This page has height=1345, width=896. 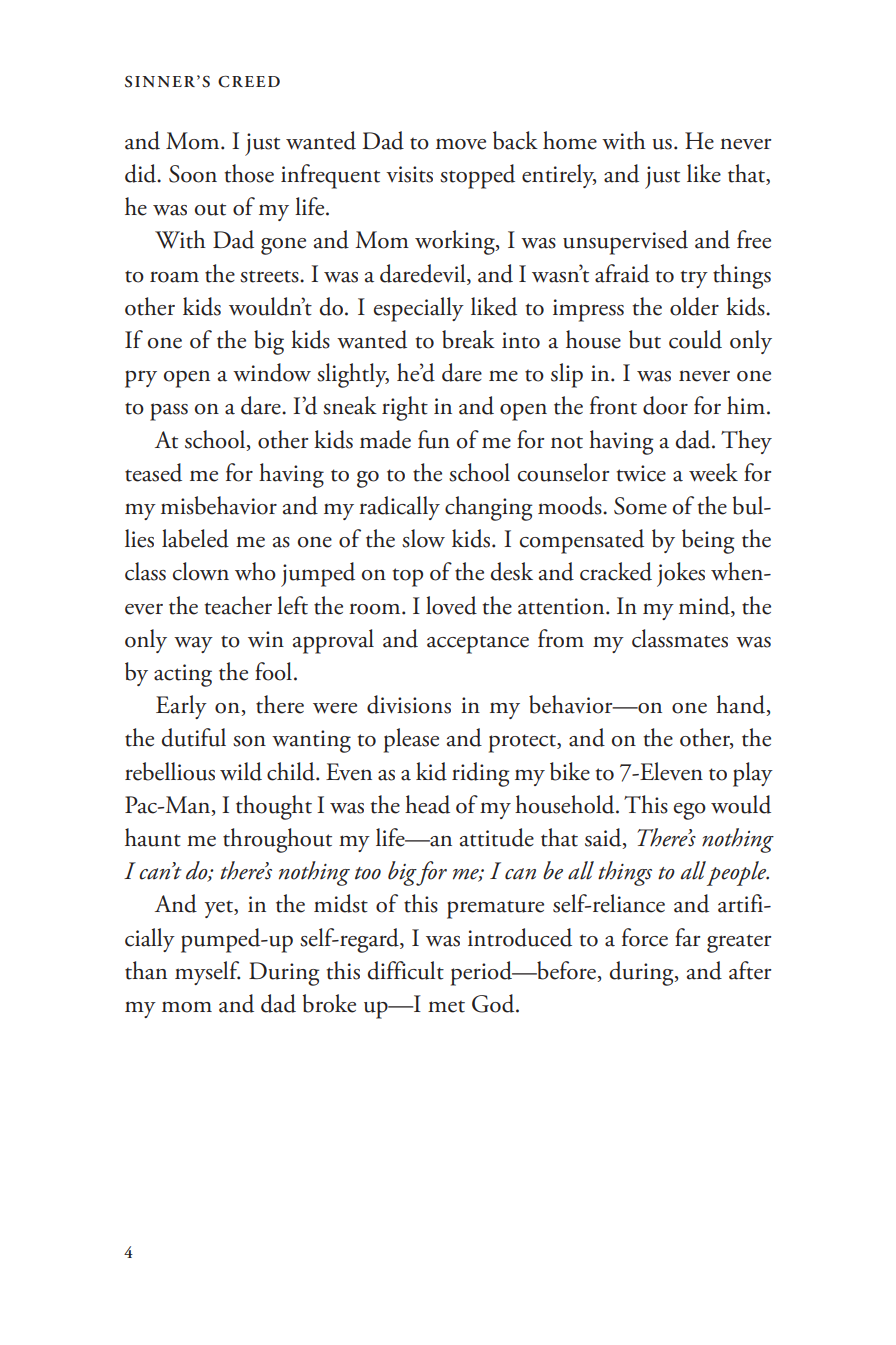 What do you see at coordinates (146, 970) in the page?
I see `than` at bounding box center [146, 970].
